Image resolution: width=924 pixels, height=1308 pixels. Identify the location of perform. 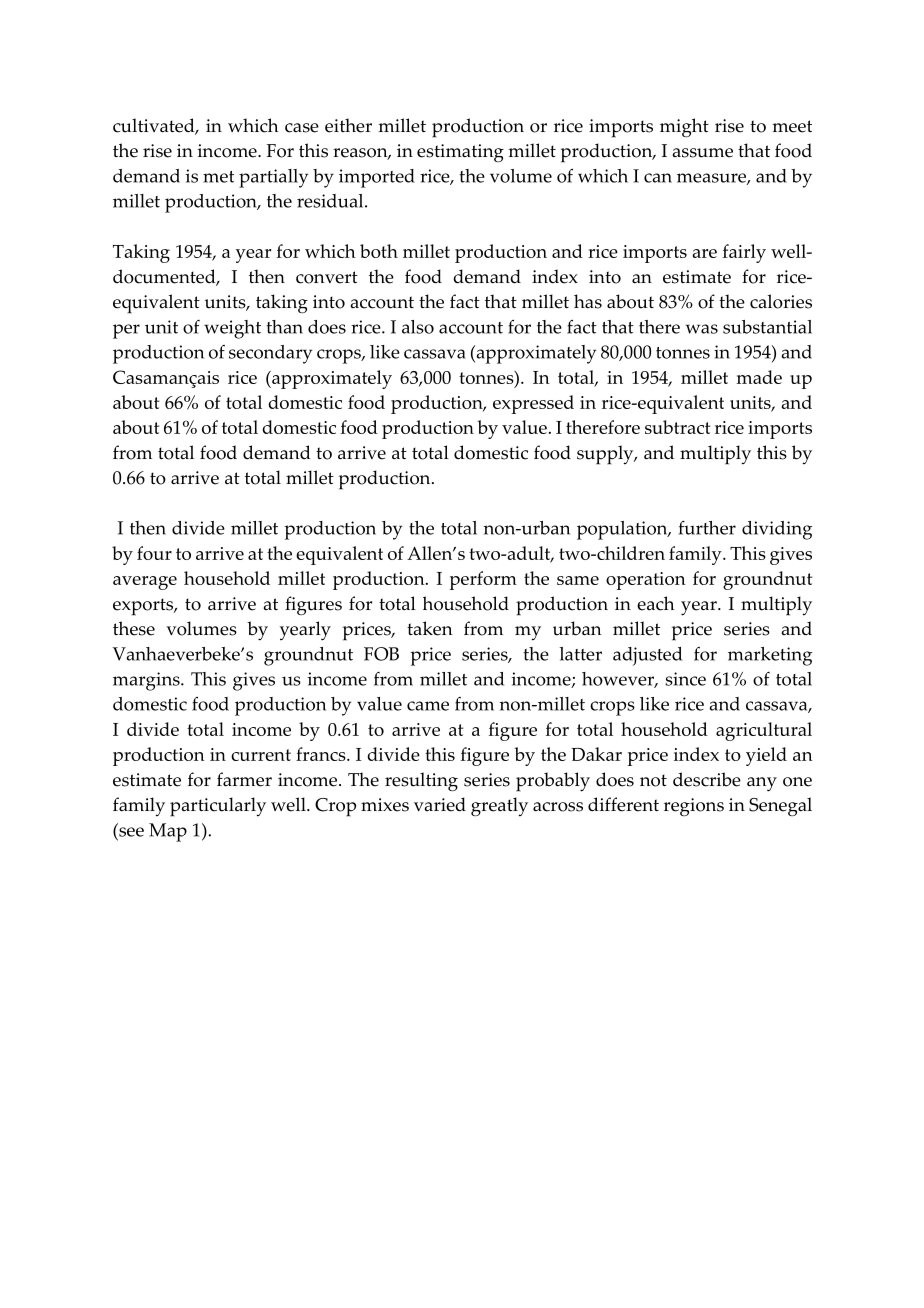
(483, 580).
